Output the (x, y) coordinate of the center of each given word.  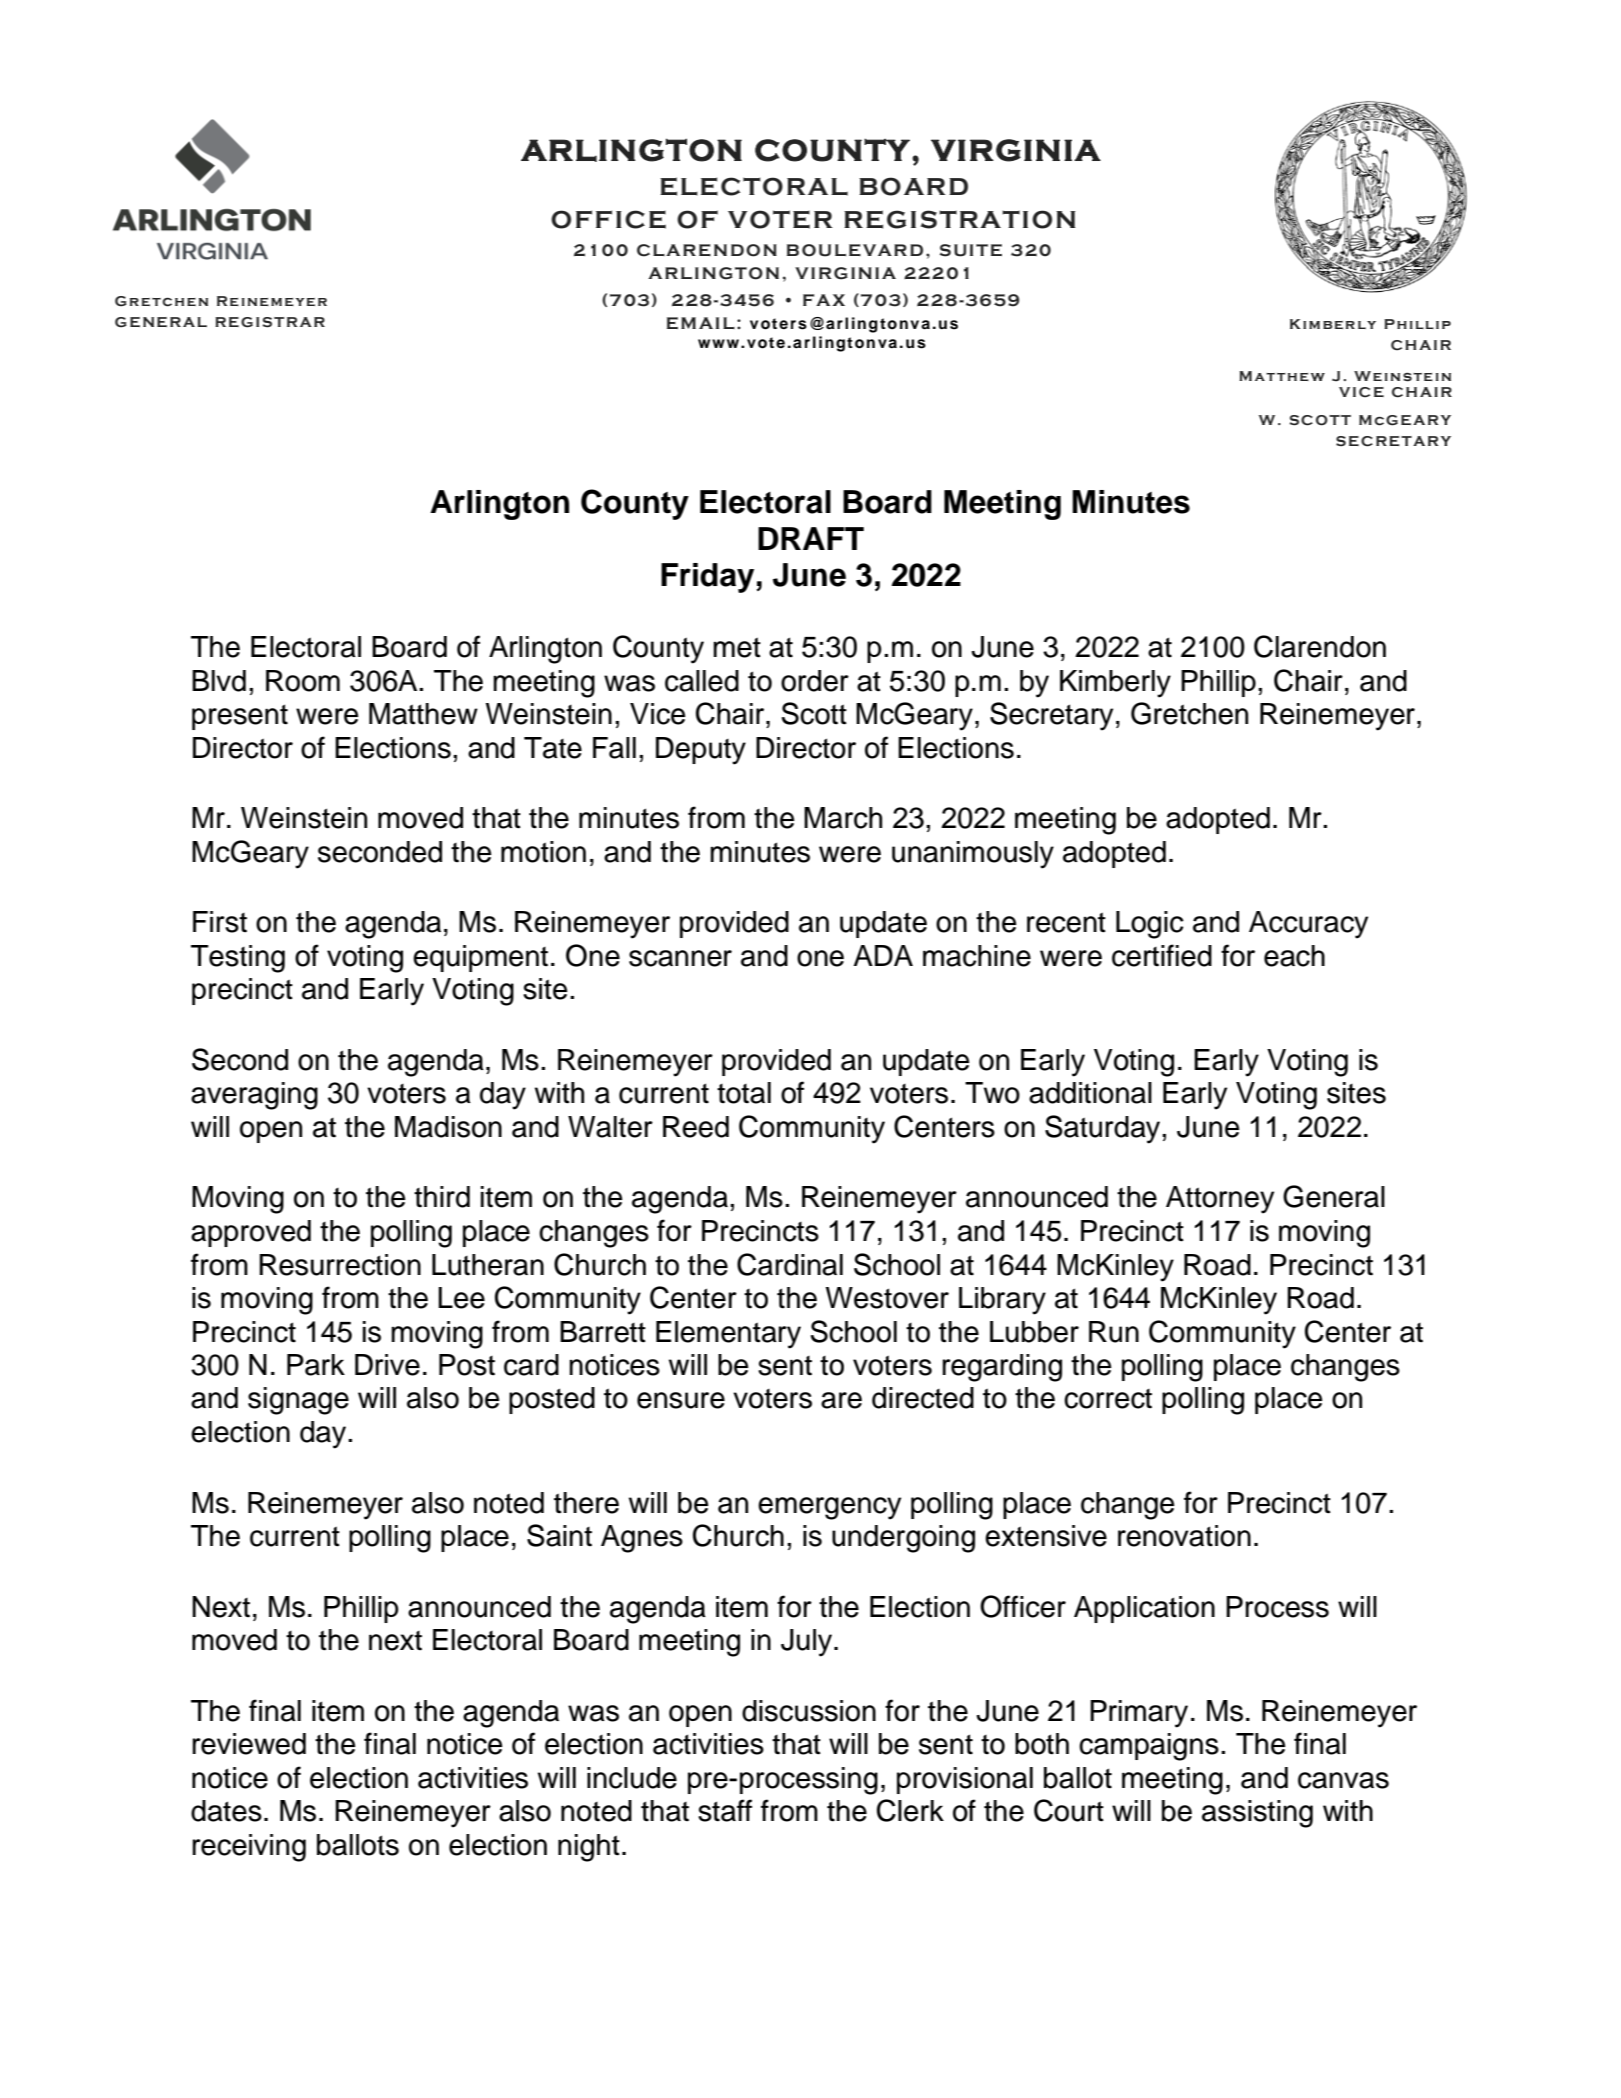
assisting (1257, 1814)
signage (298, 1401)
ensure (681, 1400)
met (737, 647)
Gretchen (1189, 713)
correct (1108, 1399)
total (744, 1093)
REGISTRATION (960, 219)
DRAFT (811, 538)
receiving (249, 1848)
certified (1162, 955)
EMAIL (701, 323)
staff (725, 1810)
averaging (254, 1096)
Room (303, 681)
